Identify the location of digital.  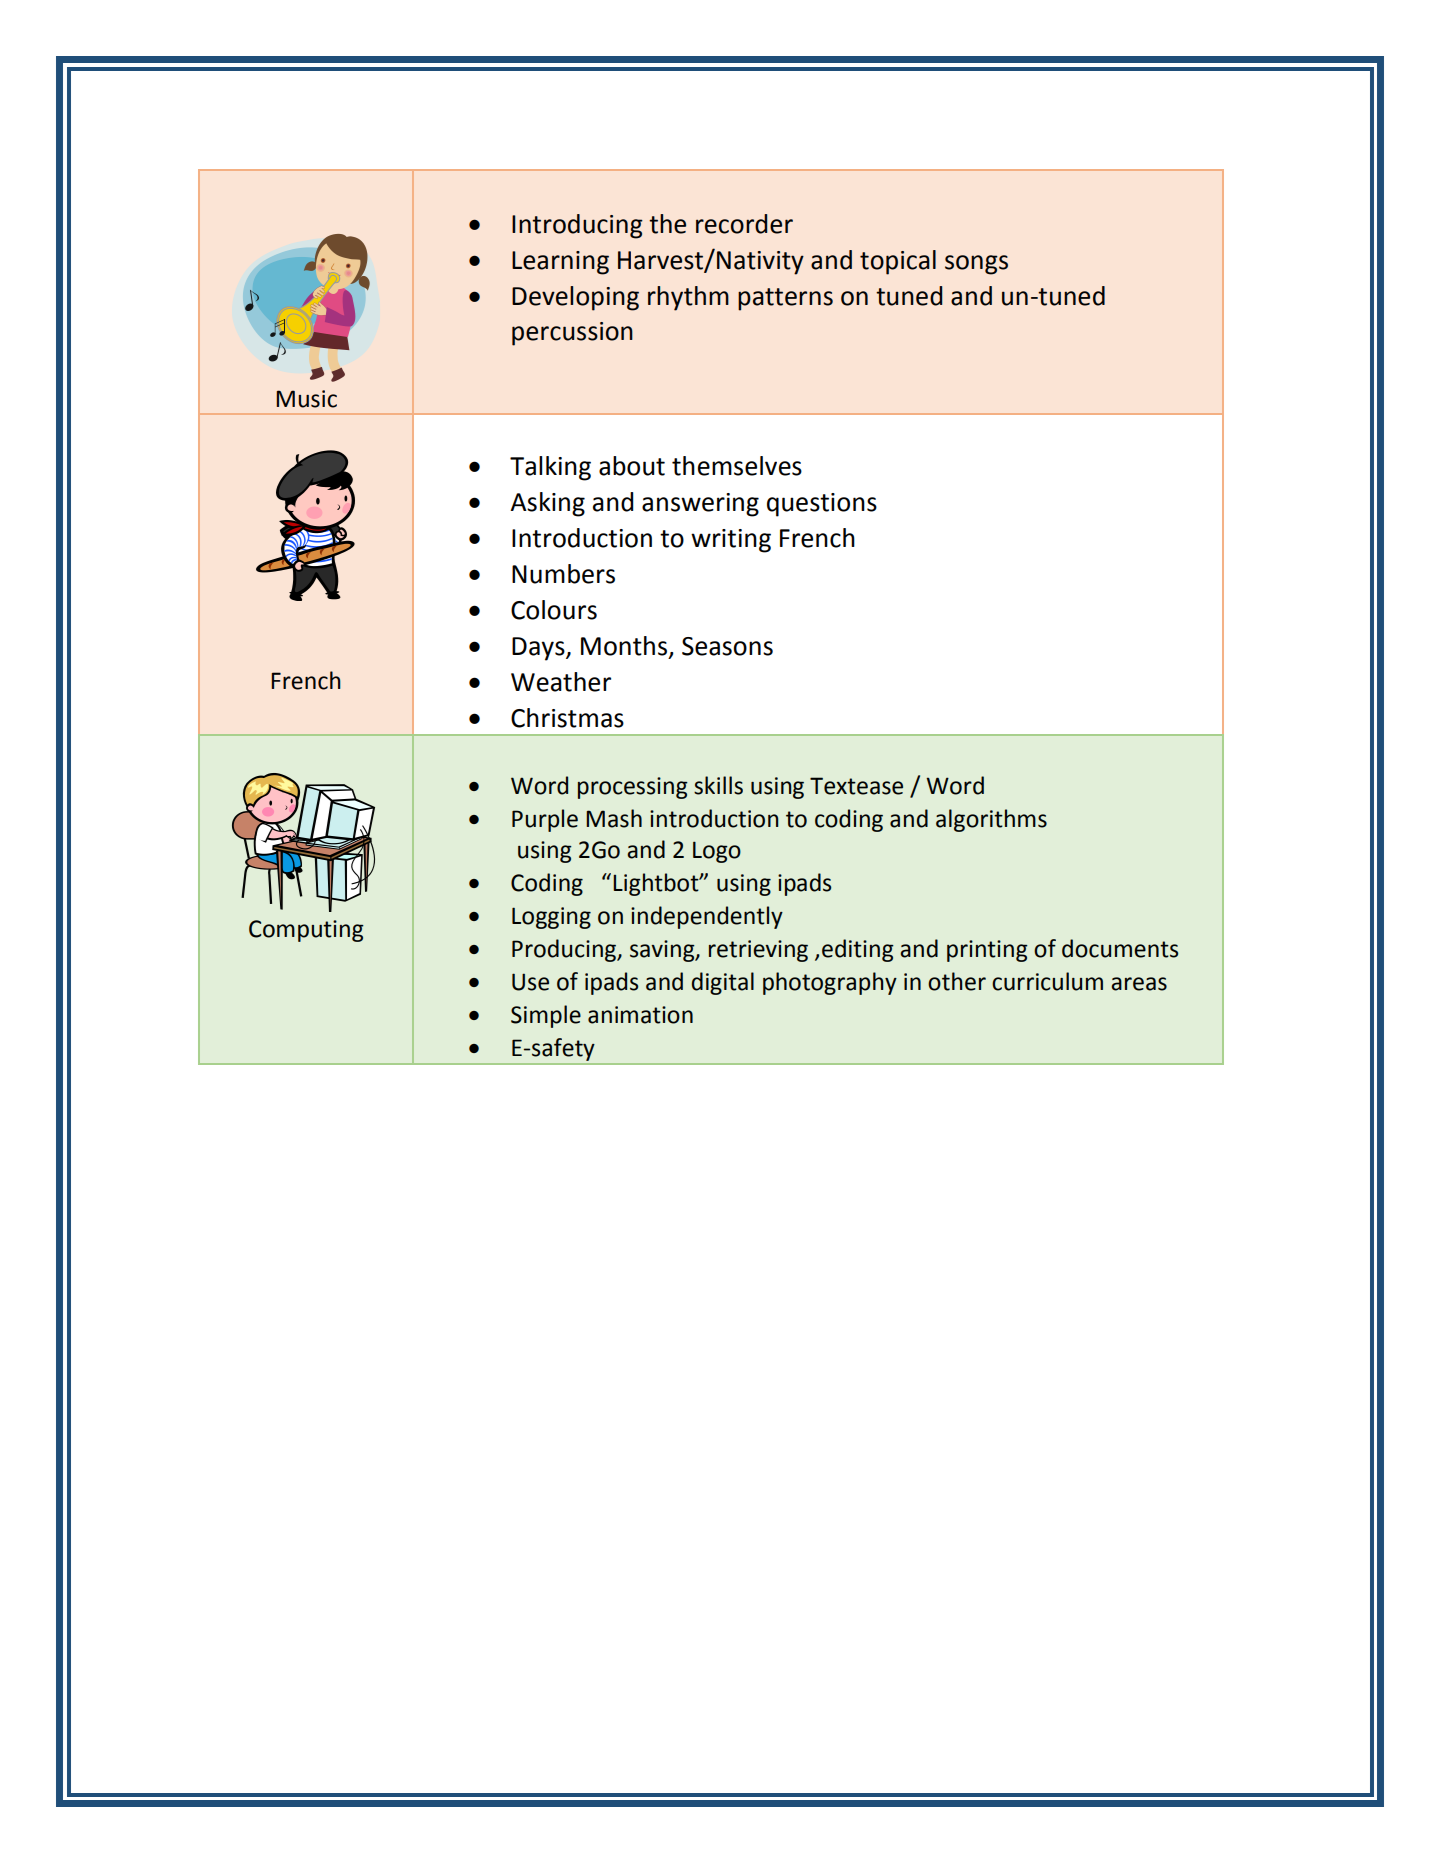
(723, 983).
